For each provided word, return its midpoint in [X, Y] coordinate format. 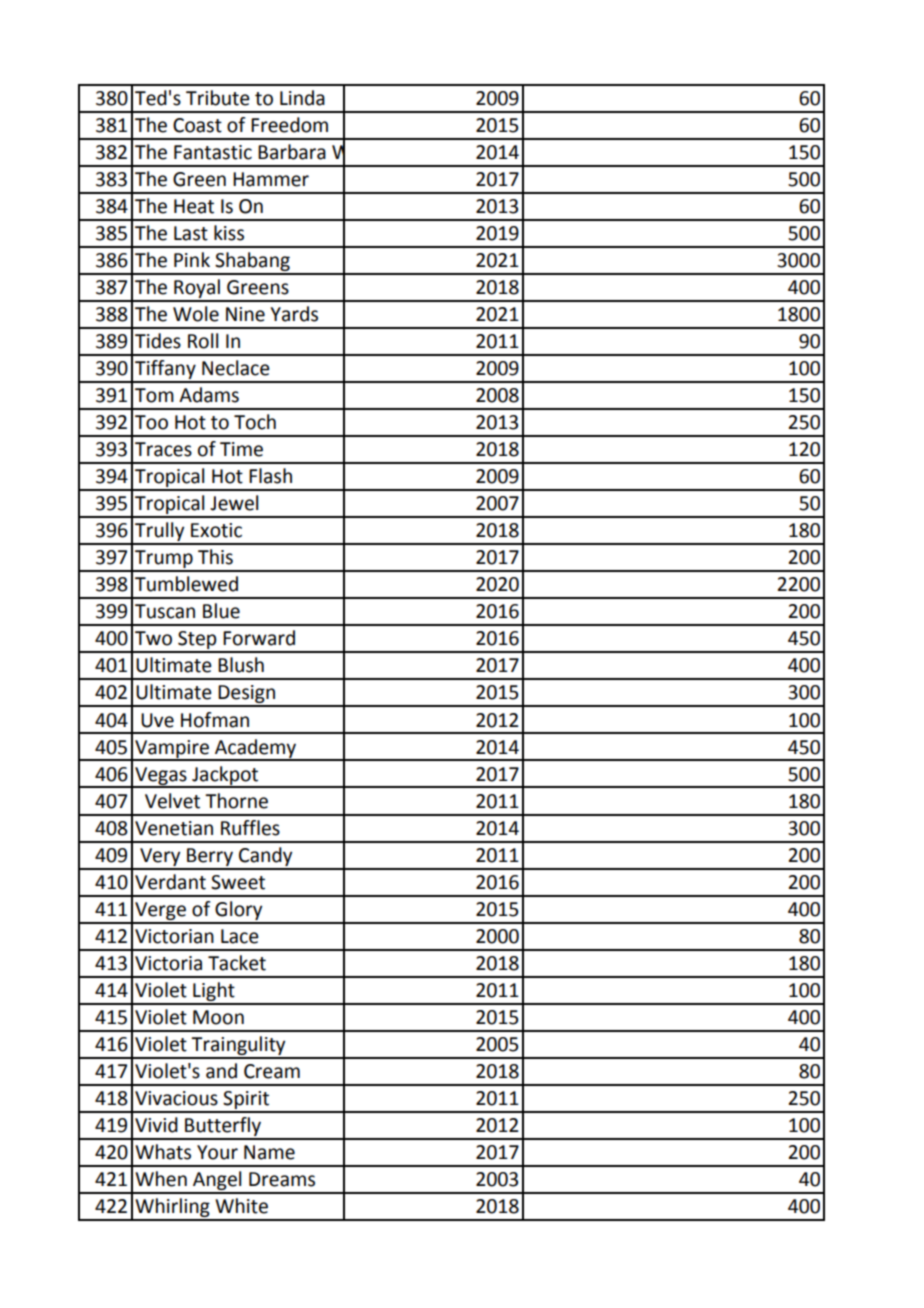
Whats [163, 1152]
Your [217, 1152]
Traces [163, 449]
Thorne [236, 801]
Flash [270, 476]
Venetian [174, 828]
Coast [197, 125]
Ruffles [250, 828]
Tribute [218, 98]
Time [241, 449]
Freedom [289, 125]
